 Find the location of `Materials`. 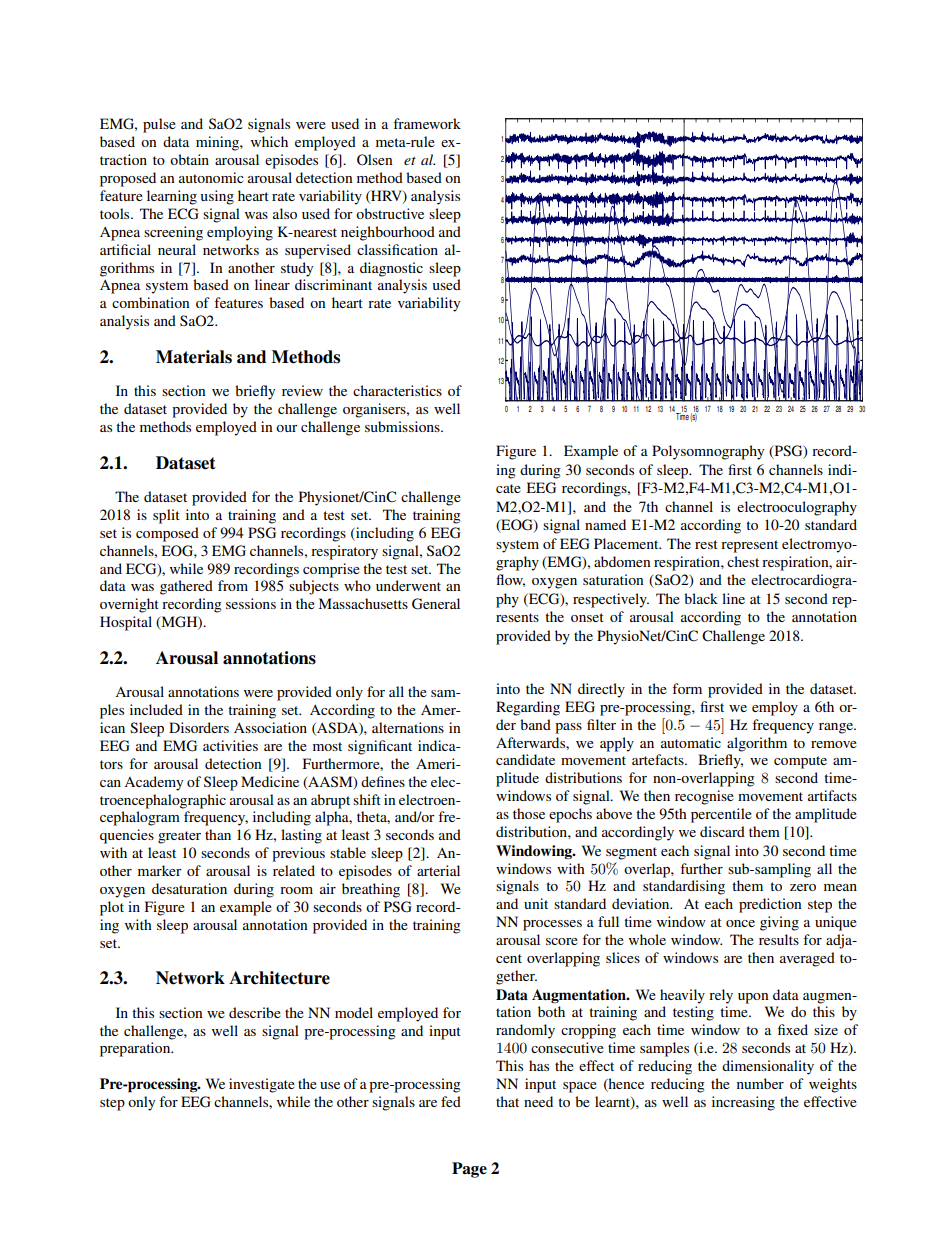

Materials is located at coordinates (194, 357).
